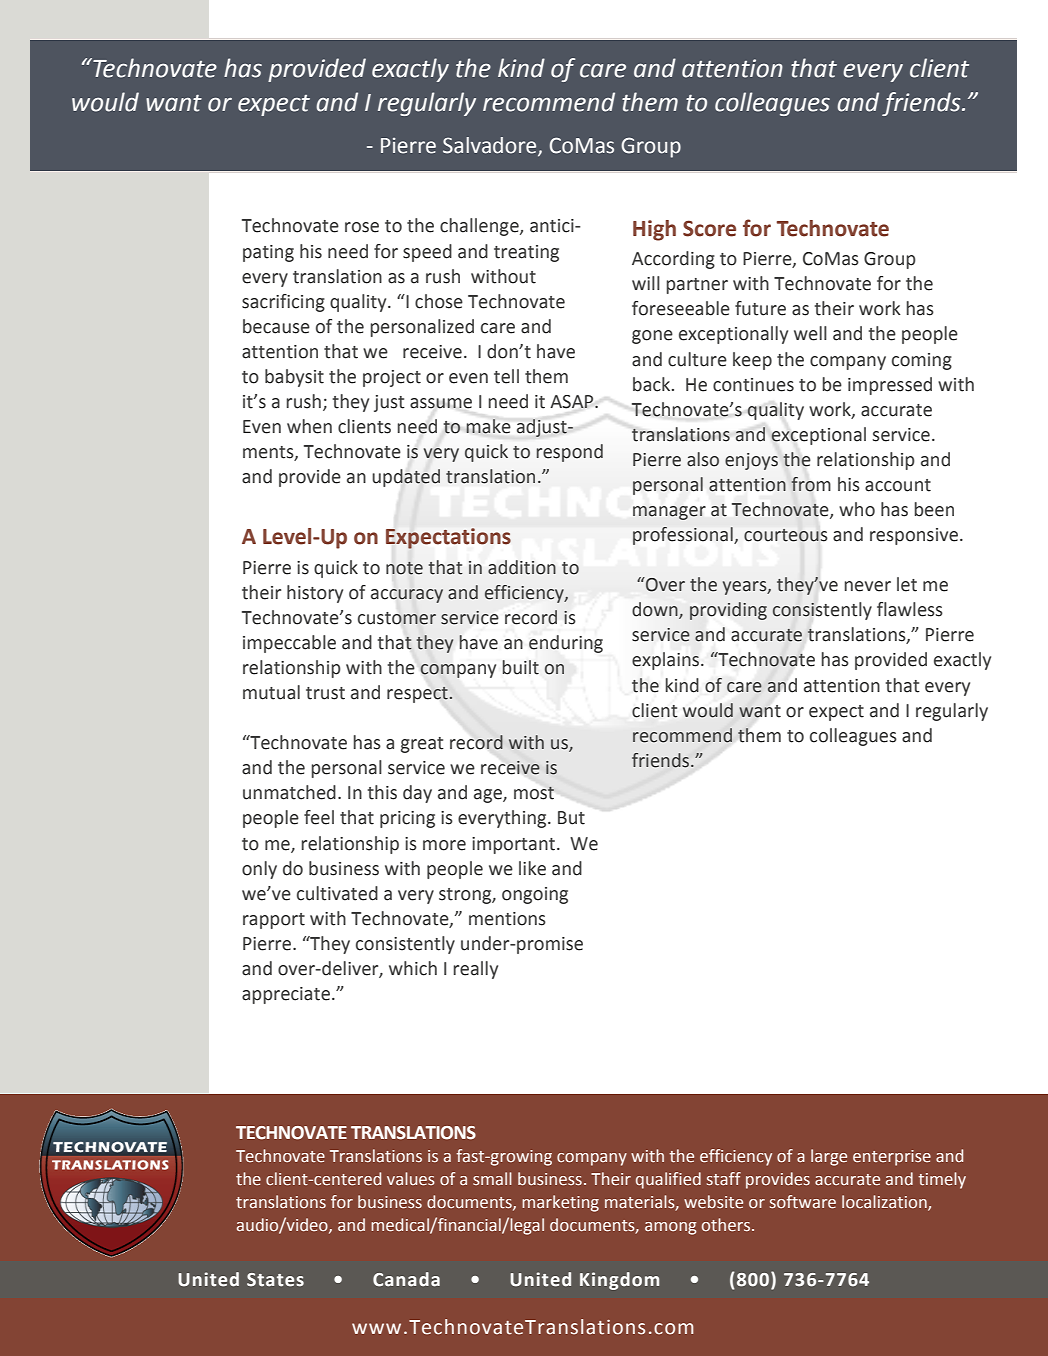  I want to click on Canada, so click(406, 1279).
